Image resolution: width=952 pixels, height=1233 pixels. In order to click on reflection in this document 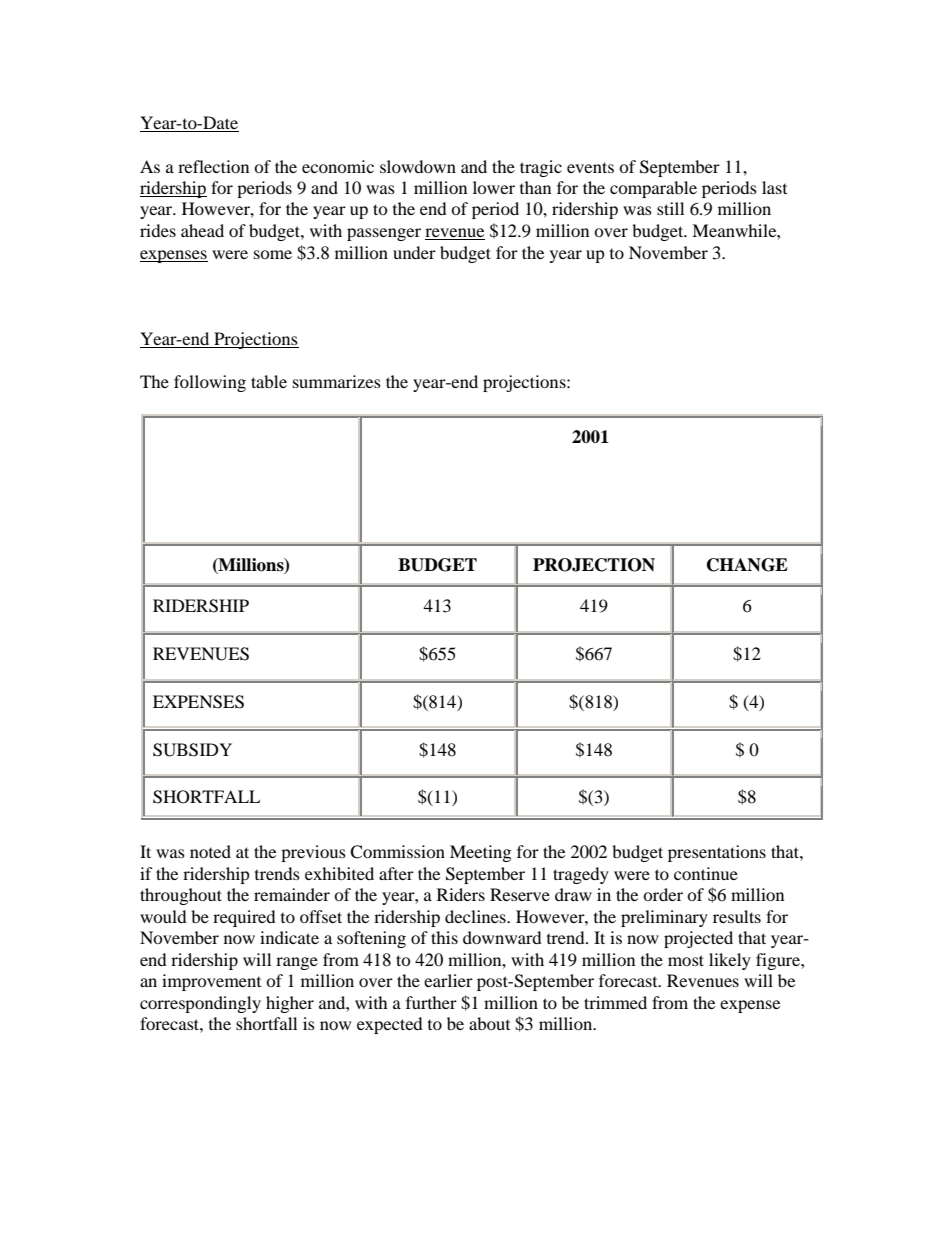, I will do `click(213, 166)`.
